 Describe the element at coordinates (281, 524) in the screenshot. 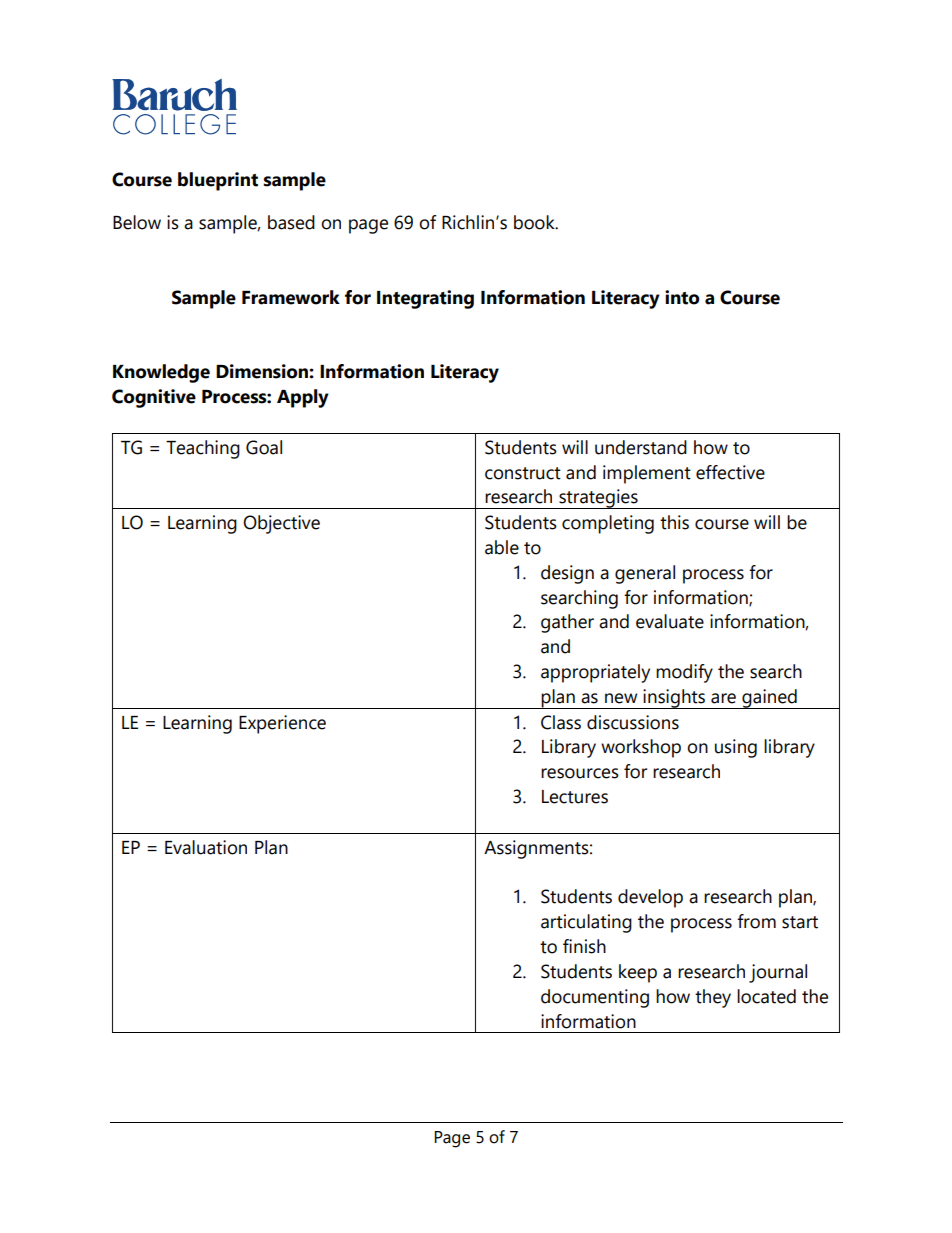

I see `Objective` at that location.
